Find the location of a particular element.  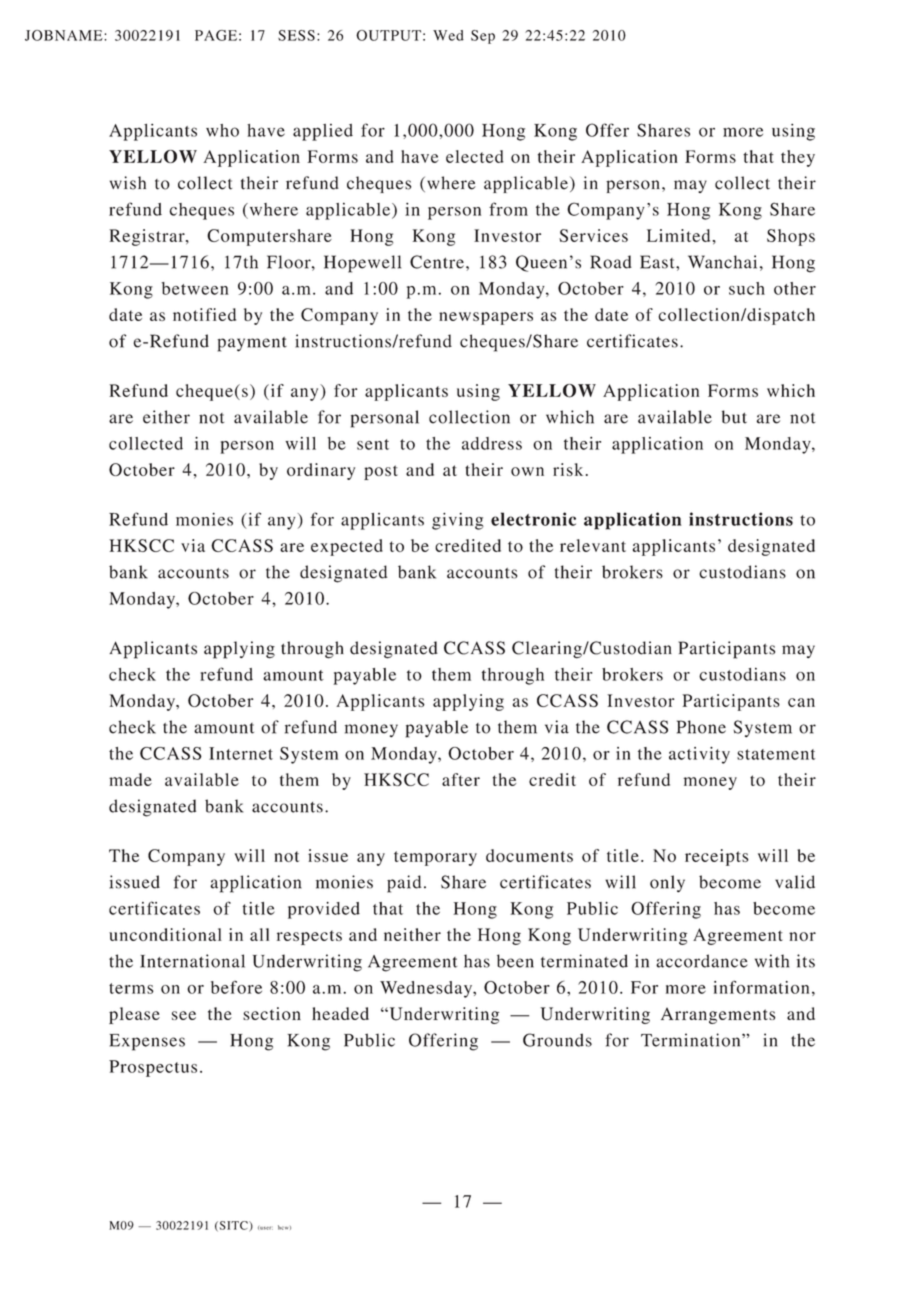

post is located at coordinates (381, 472).
